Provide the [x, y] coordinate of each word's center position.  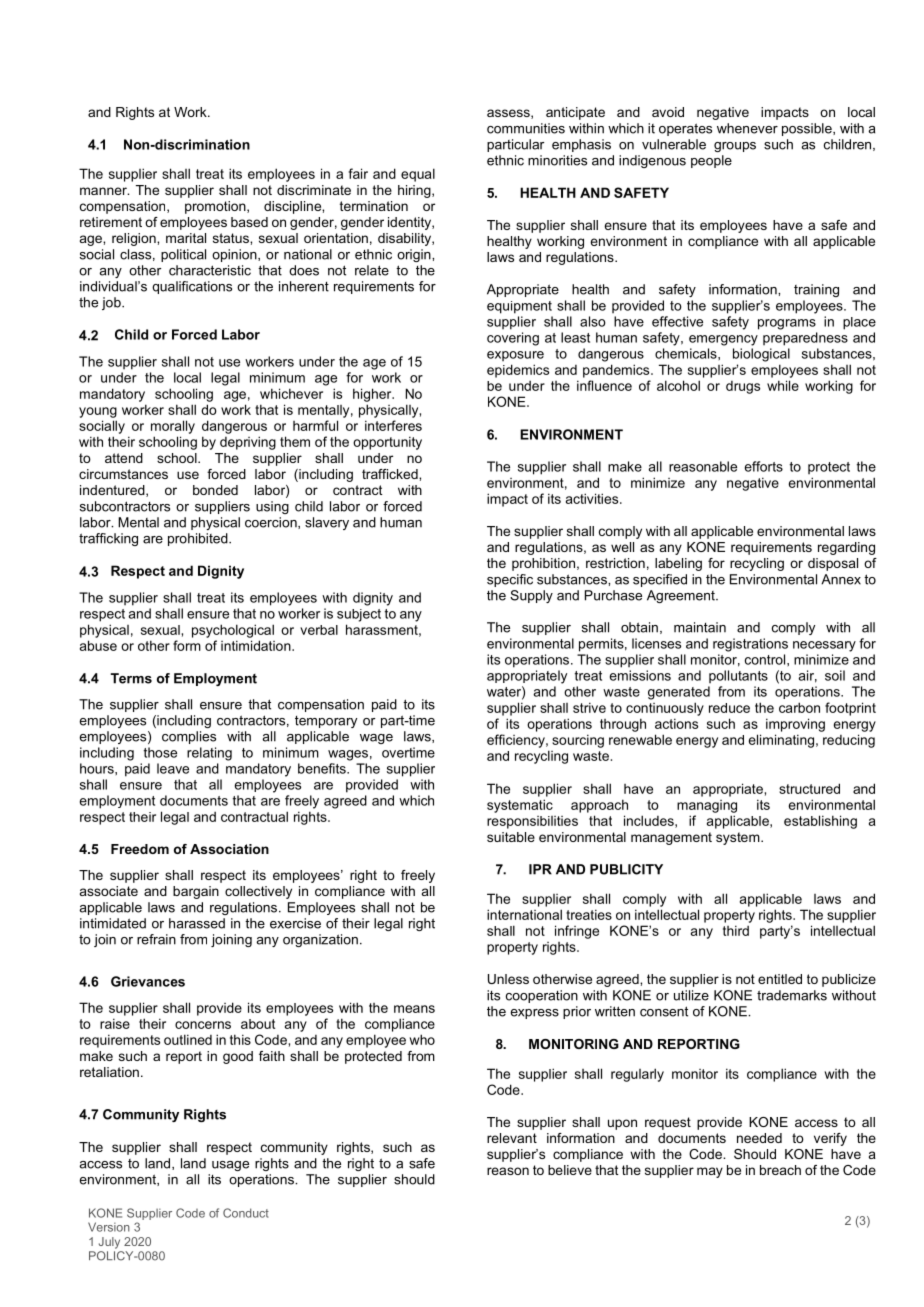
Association [229, 849]
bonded [215, 490]
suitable [511, 837]
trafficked [391, 474]
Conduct [246, 1213]
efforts [764, 466]
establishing [820, 822]
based [249, 222]
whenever [747, 128]
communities [526, 128]
